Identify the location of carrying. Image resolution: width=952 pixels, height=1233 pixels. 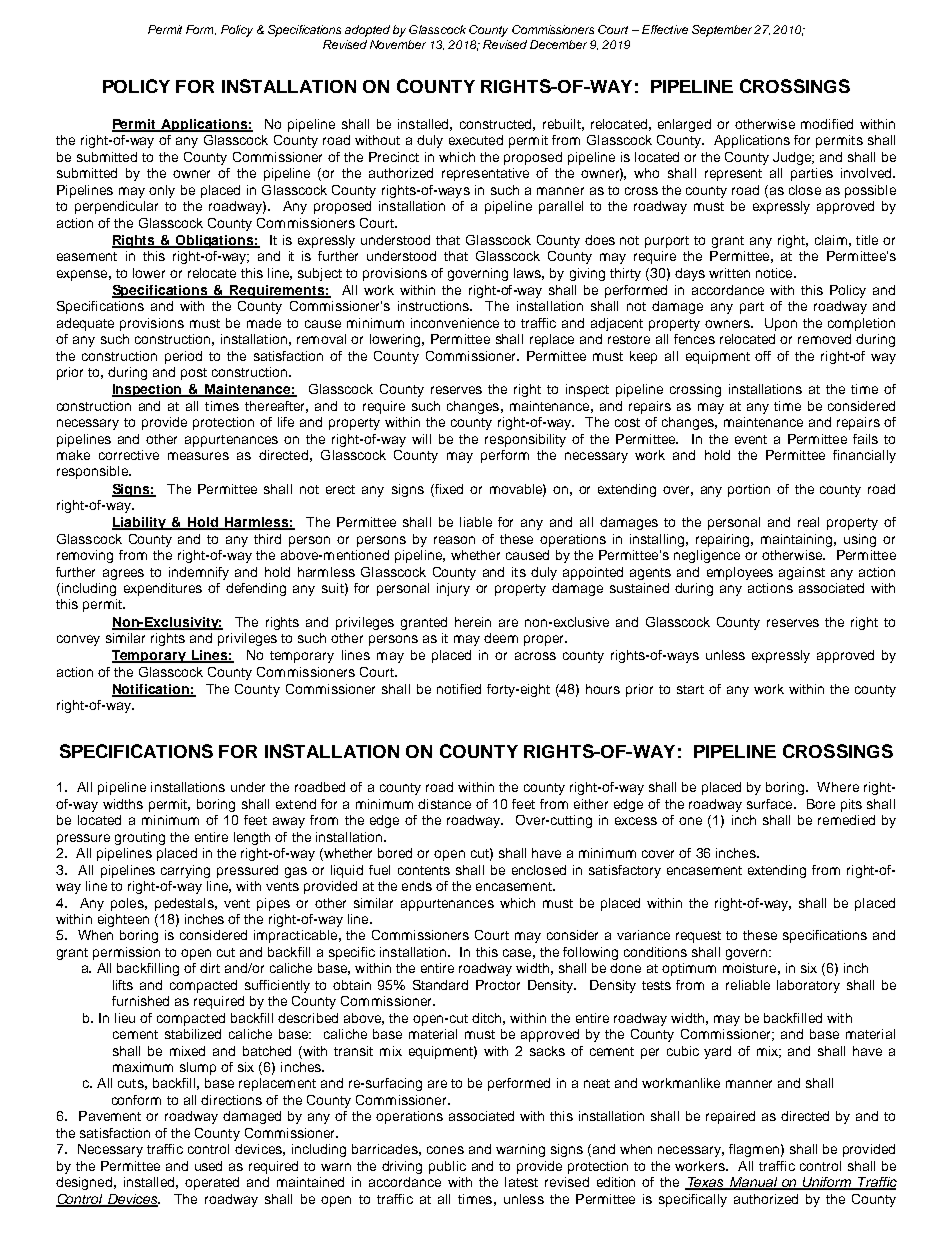
(185, 871).
